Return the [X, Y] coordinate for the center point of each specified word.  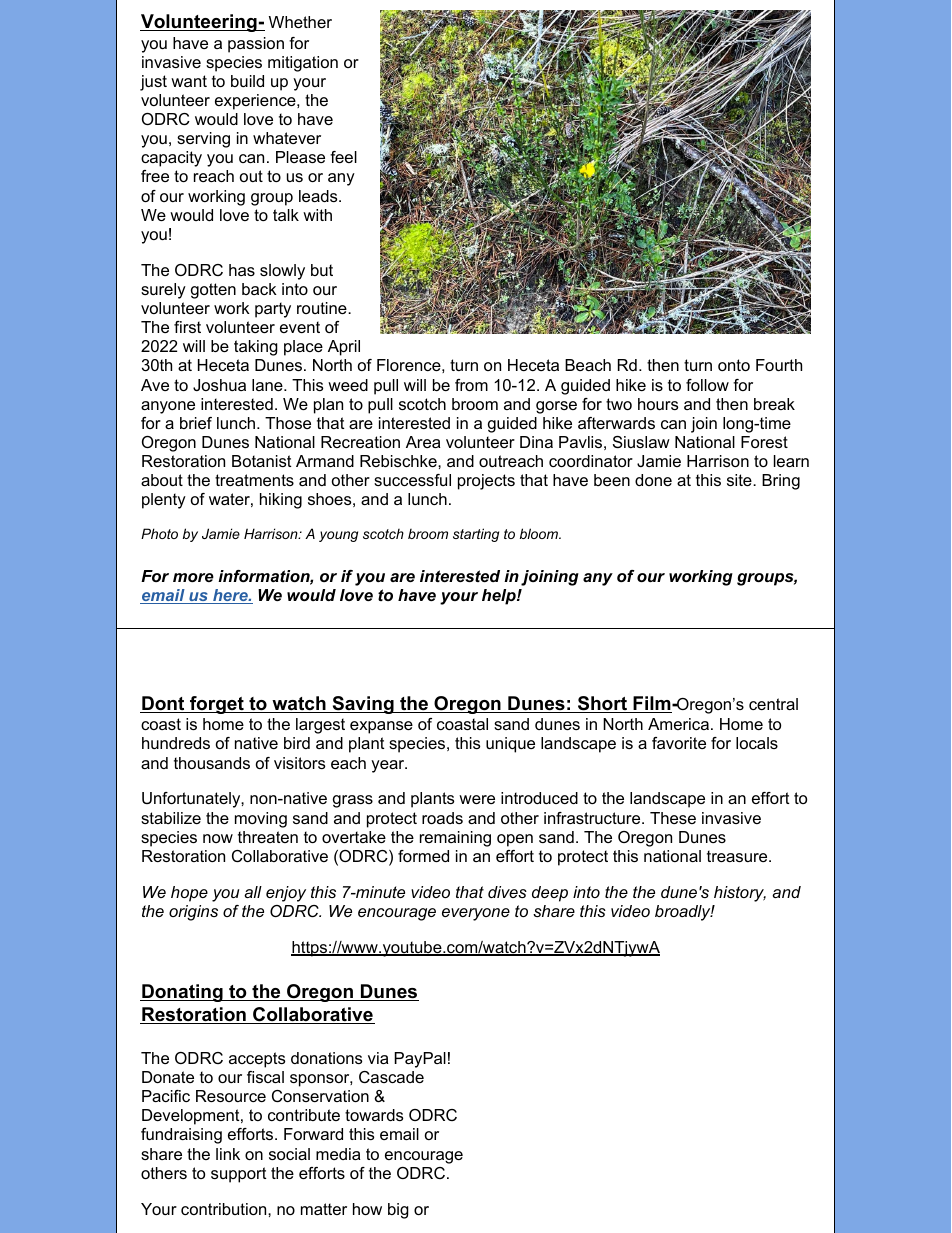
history [740, 894]
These [673, 818]
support [239, 1175]
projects [486, 482]
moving [261, 820]
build [247, 81]
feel [343, 157]
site [740, 480]
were [477, 799]
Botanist [262, 461]
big [398, 1211]
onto [734, 365]
